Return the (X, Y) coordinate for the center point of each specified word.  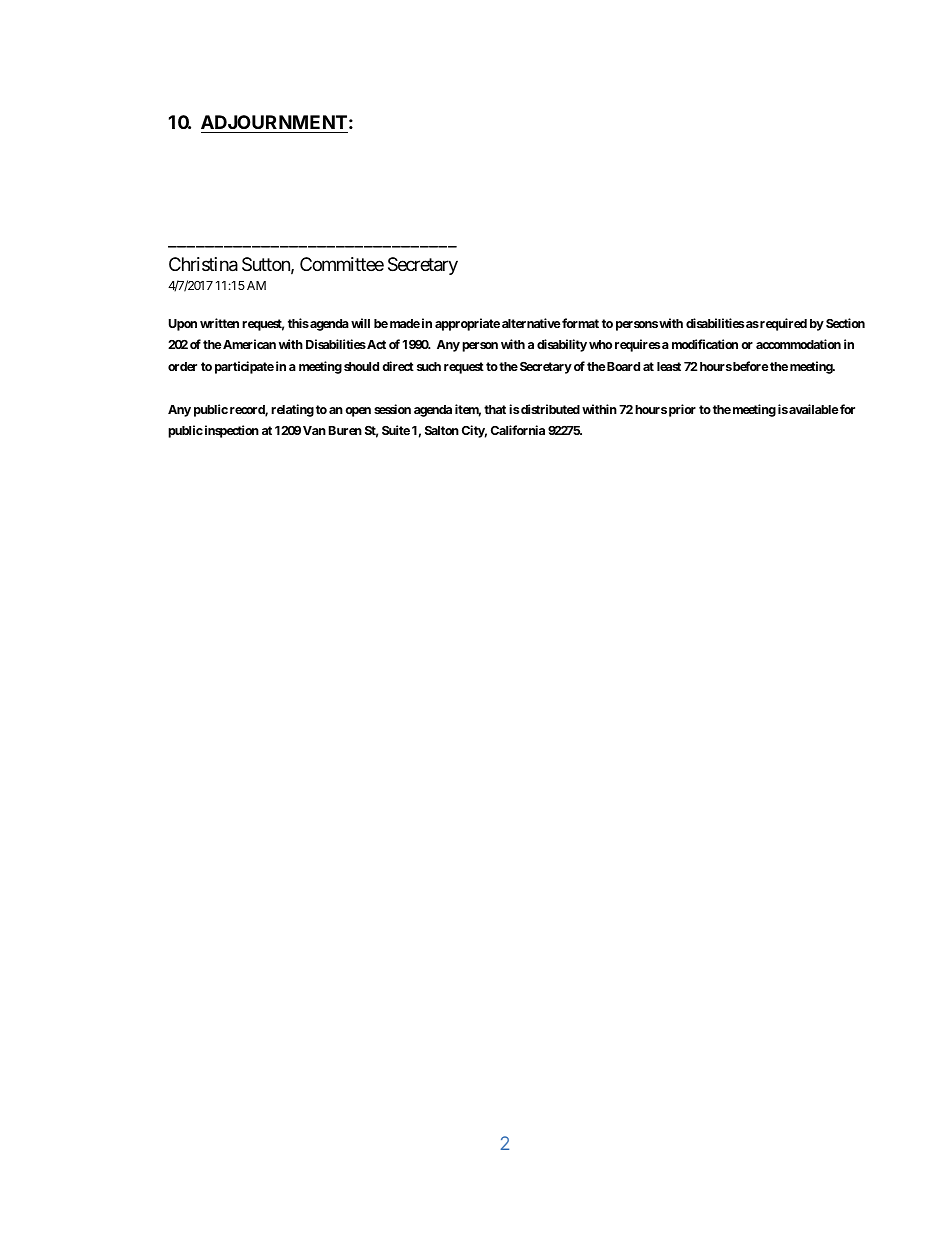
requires (637, 345)
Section (845, 323)
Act (375, 344)
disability (562, 345)
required (782, 324)
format (579, 323)
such (429, 366)
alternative (531, 323)
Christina (203, 264)
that (495, 409)
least (669, 366)
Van (314, 430)
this (298, 323)
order (182, 366)
